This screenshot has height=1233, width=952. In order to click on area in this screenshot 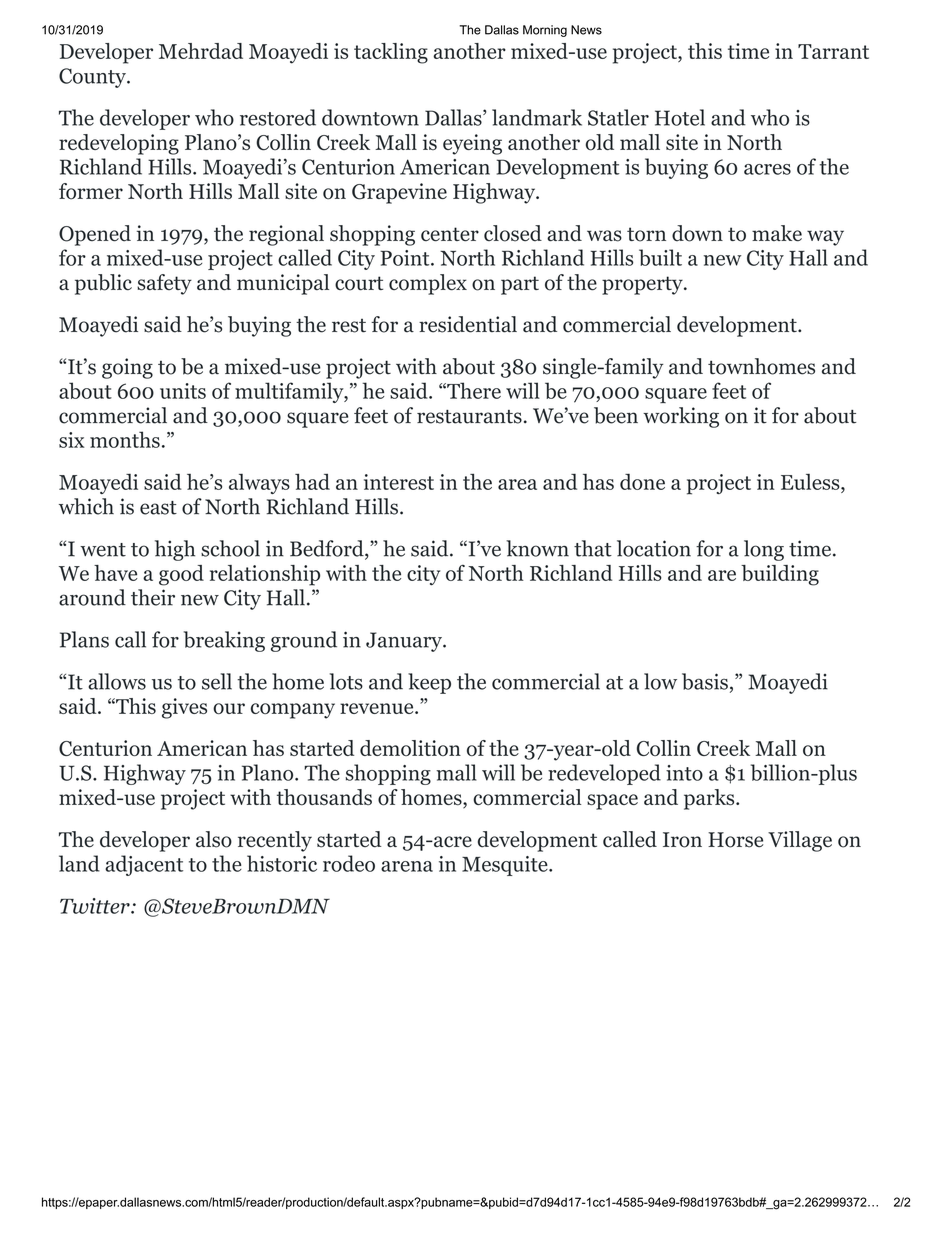, I will do `click(517, 484)`.
